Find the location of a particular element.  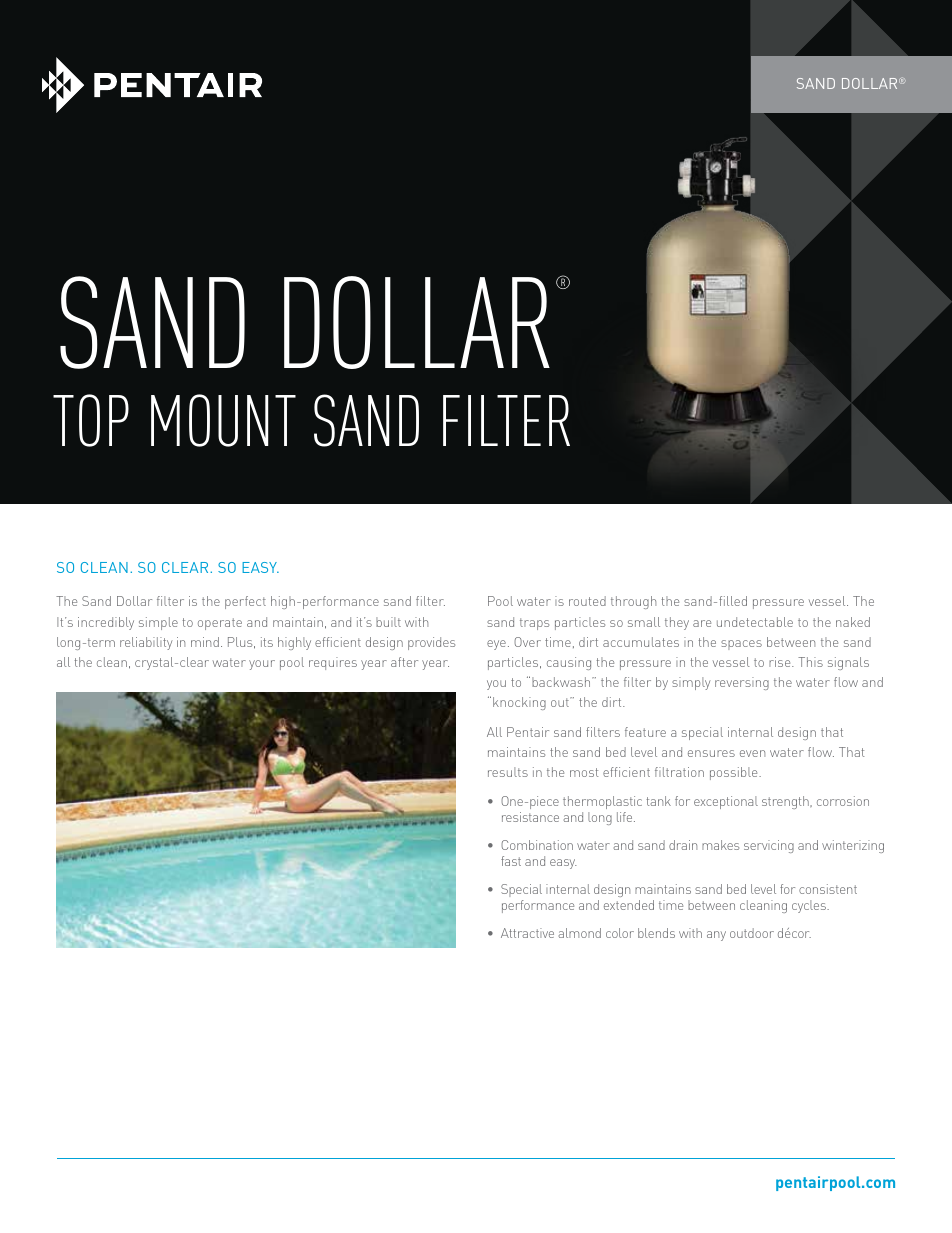

through is located at coordinates (633, 602).
